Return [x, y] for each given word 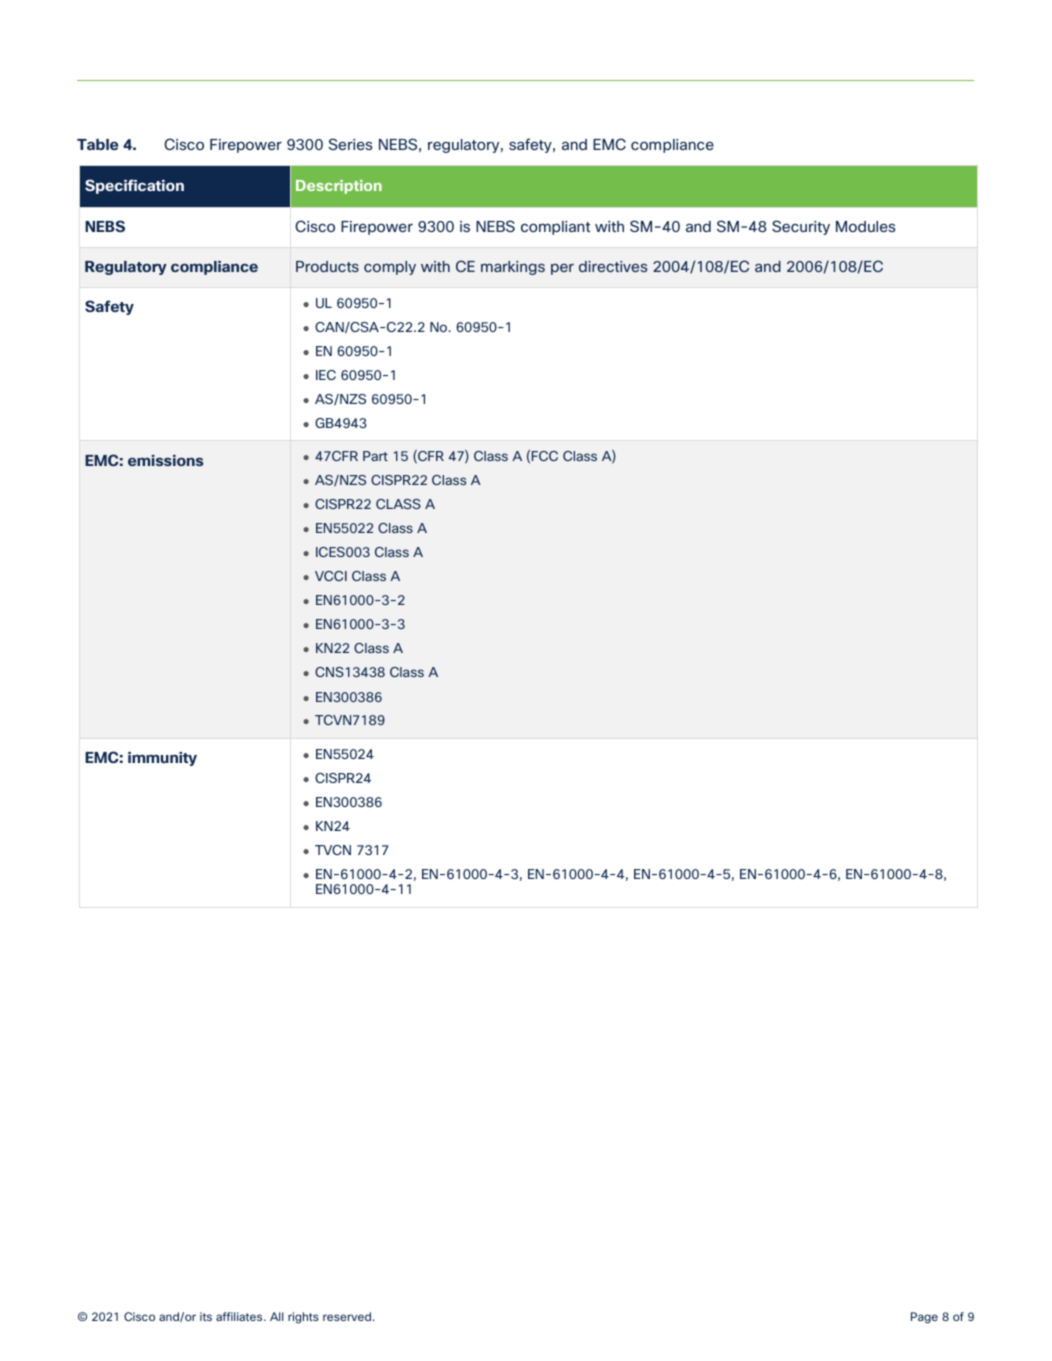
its [206, 1316]
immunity [162, 759]
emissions [165, 460]
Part [375, 456]
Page [924, 1318]
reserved [347, 1316]
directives [613, 266]
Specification [134, 186]
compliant [555, 228]
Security [801, 227]
